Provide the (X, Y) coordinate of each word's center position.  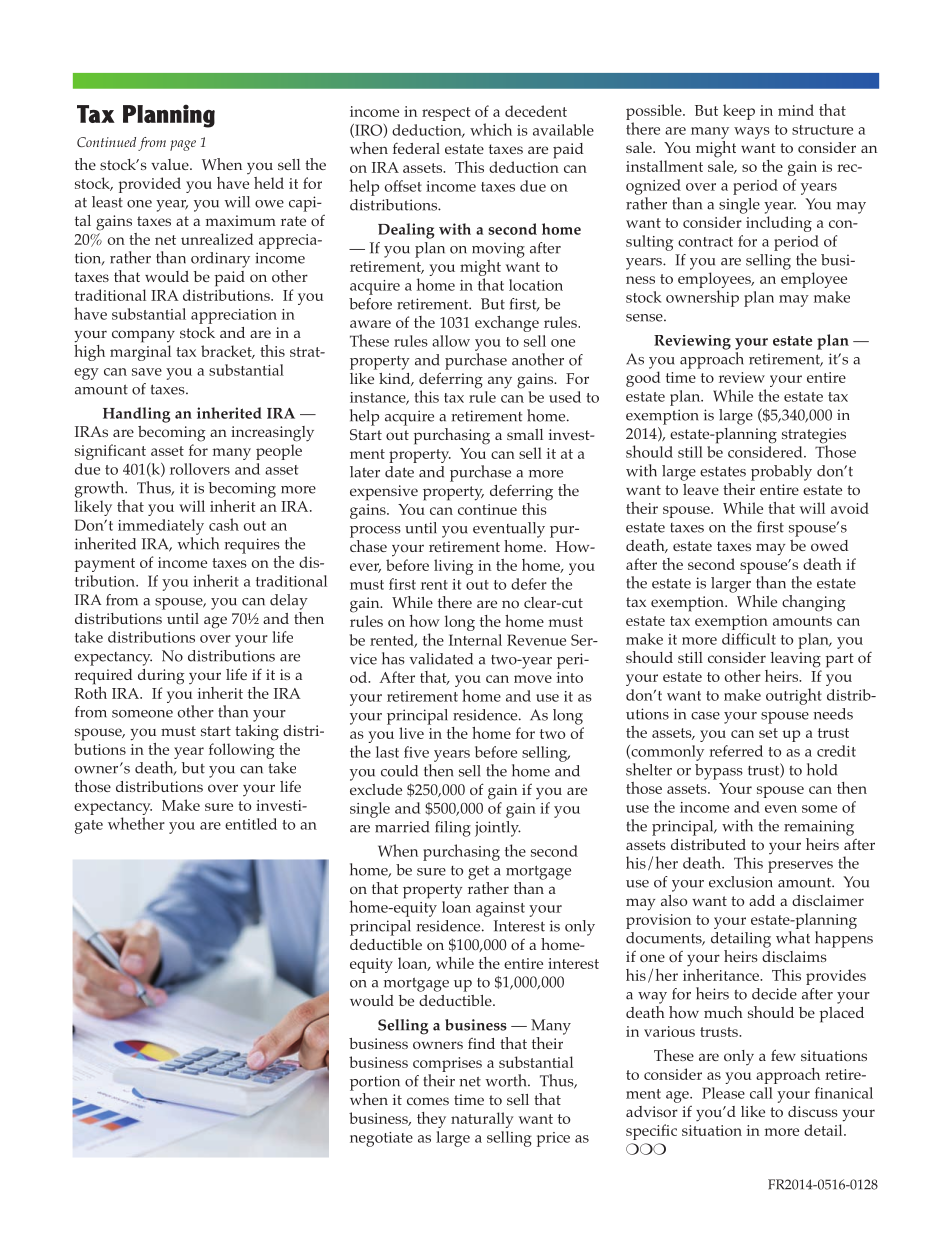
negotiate (381, 1139)
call (761, 1093)
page (183, 145)
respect (446, 114)
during (161, 677)
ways (752, 133)
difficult (749, 639)
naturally (482, 1120)
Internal (475, 640)
